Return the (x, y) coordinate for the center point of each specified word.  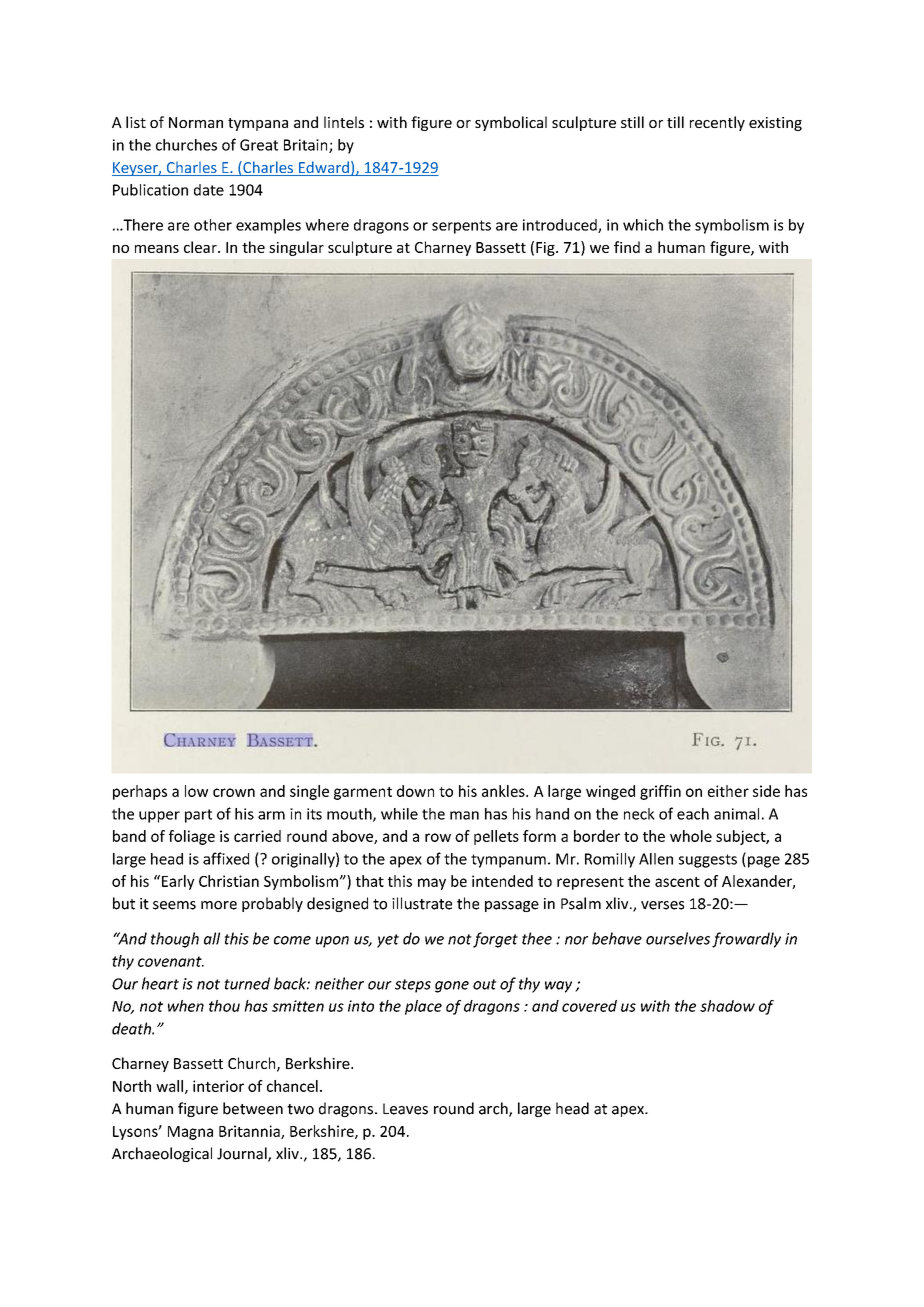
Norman (196, 122)
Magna (190, 1133)
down (415, 791)
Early (177, 882)
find (627, 247)
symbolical (511, 123)
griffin (660, 792)
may (432, 884)
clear (201, 247)
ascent (677, 882)
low (196, 791)
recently (717, 123)
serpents (461, 227)
